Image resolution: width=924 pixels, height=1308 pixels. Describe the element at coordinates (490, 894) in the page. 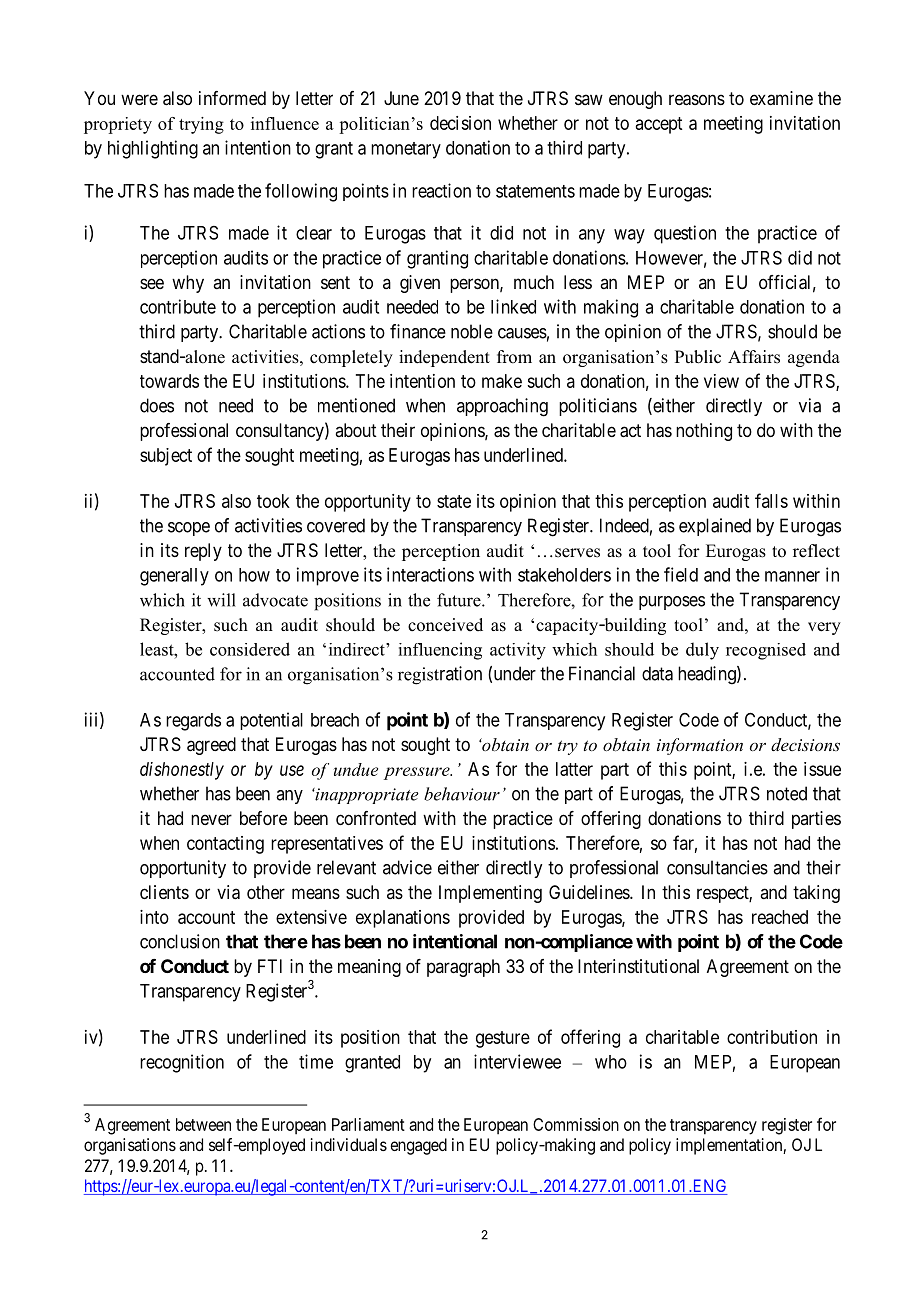

I see `Implementing` at that location.
